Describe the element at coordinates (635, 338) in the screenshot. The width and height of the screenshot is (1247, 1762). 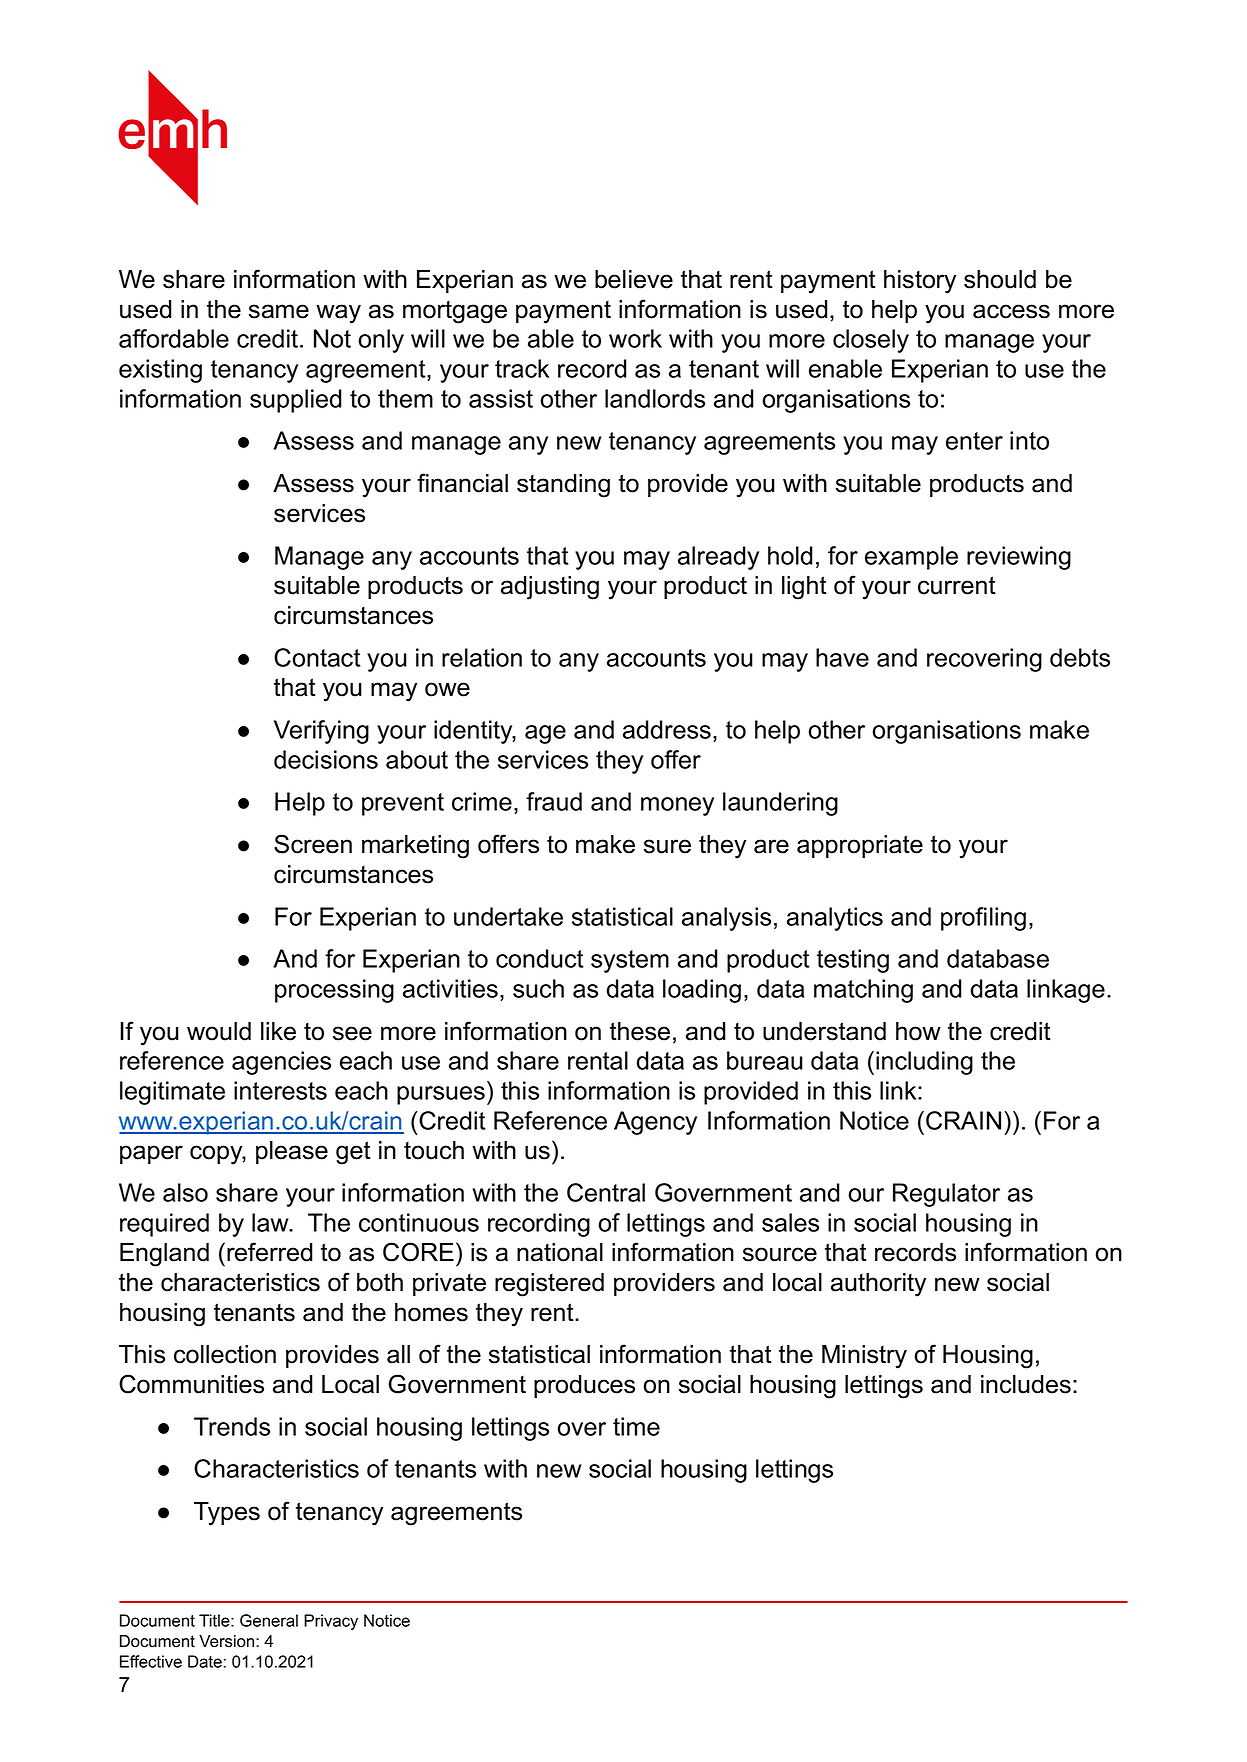
I see `work` at that location.
